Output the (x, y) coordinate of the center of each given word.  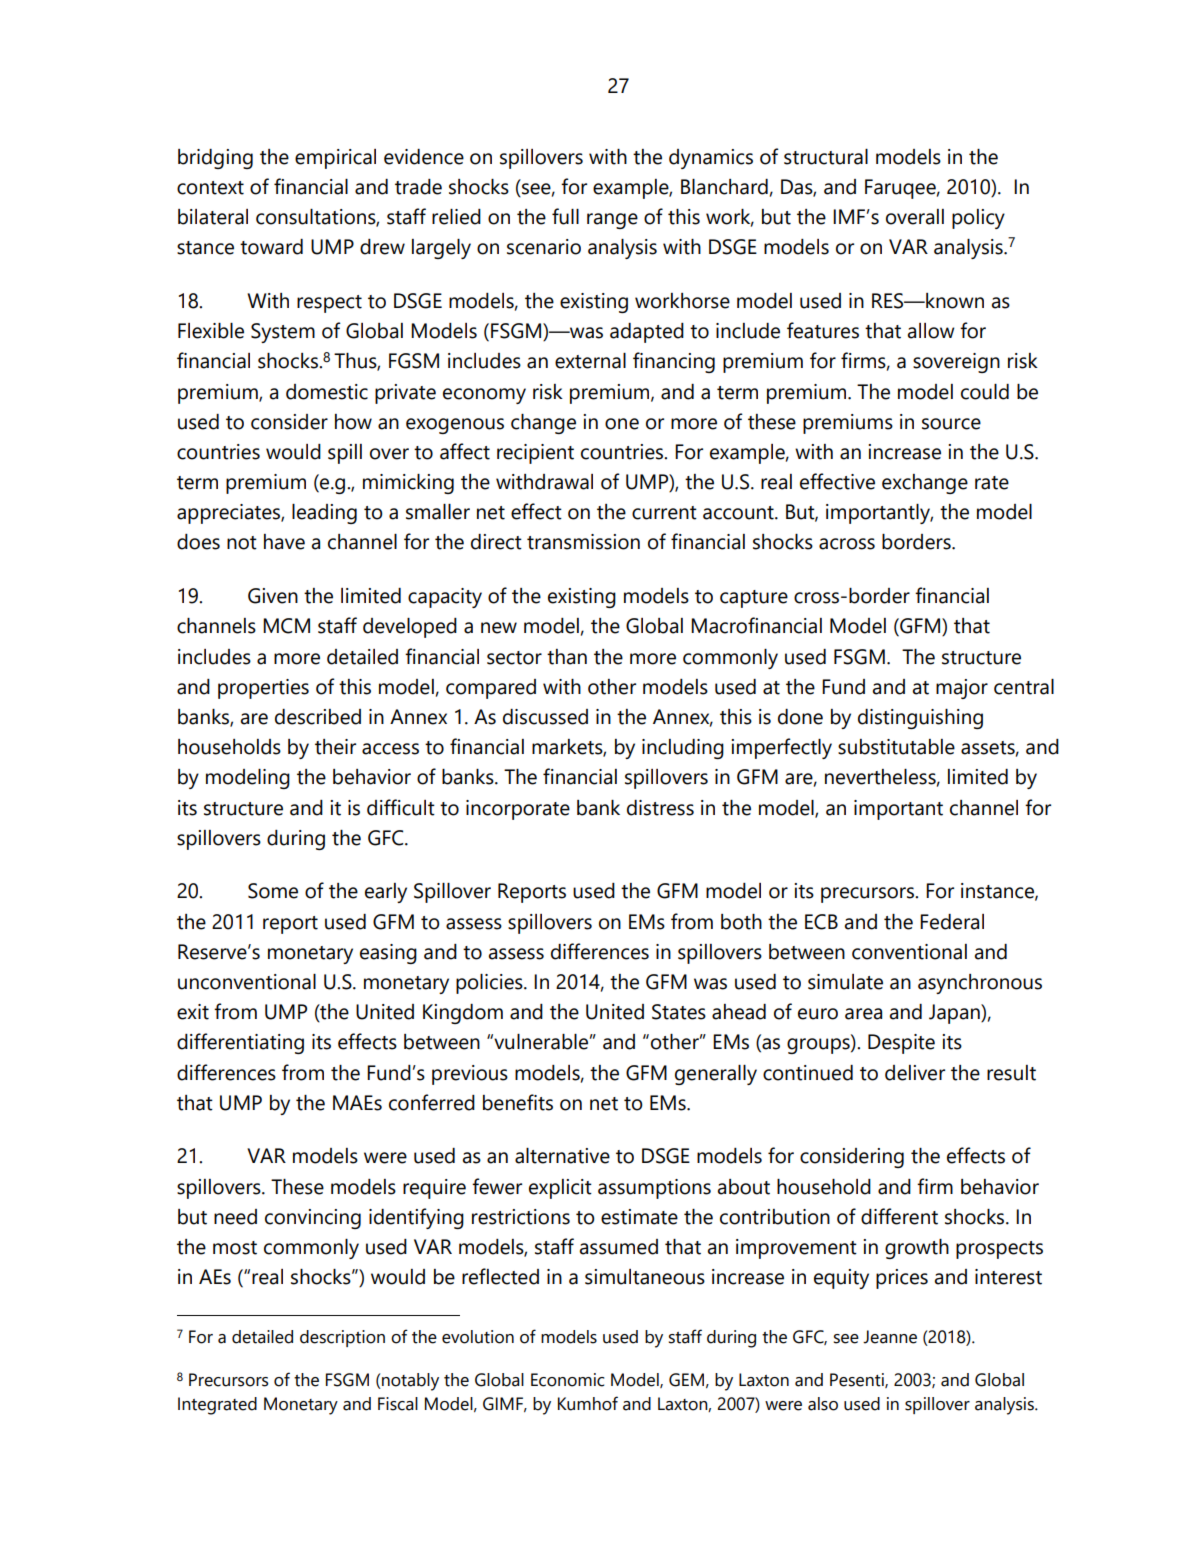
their (335, 747)
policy (978, 219)
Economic (567, 1380)
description (342, 1338)
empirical (335, 159)
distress (660, 808)
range (612, 221)
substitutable (896, 747)
